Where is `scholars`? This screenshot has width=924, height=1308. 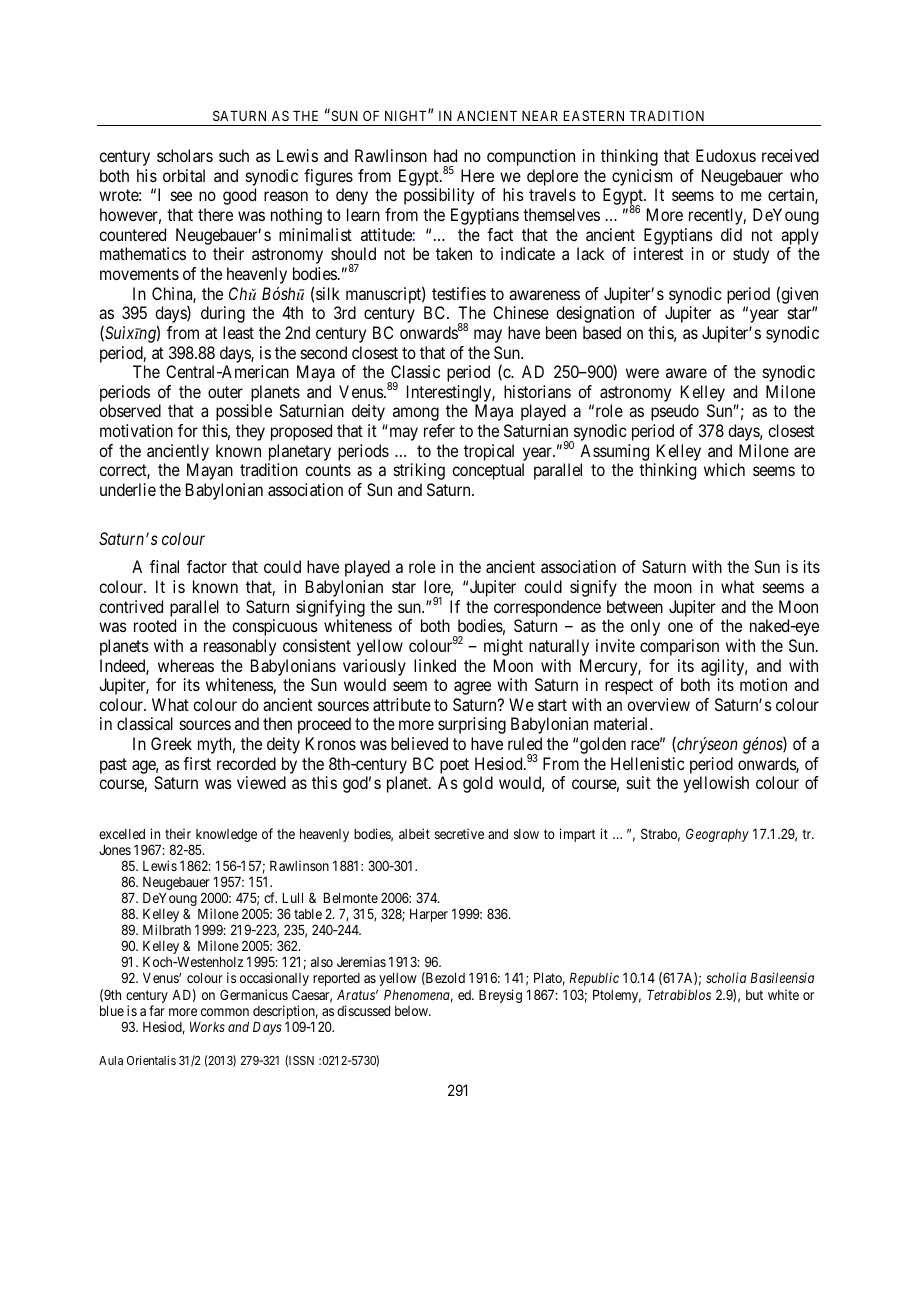 scholars is located at coordinates (185, 155).
